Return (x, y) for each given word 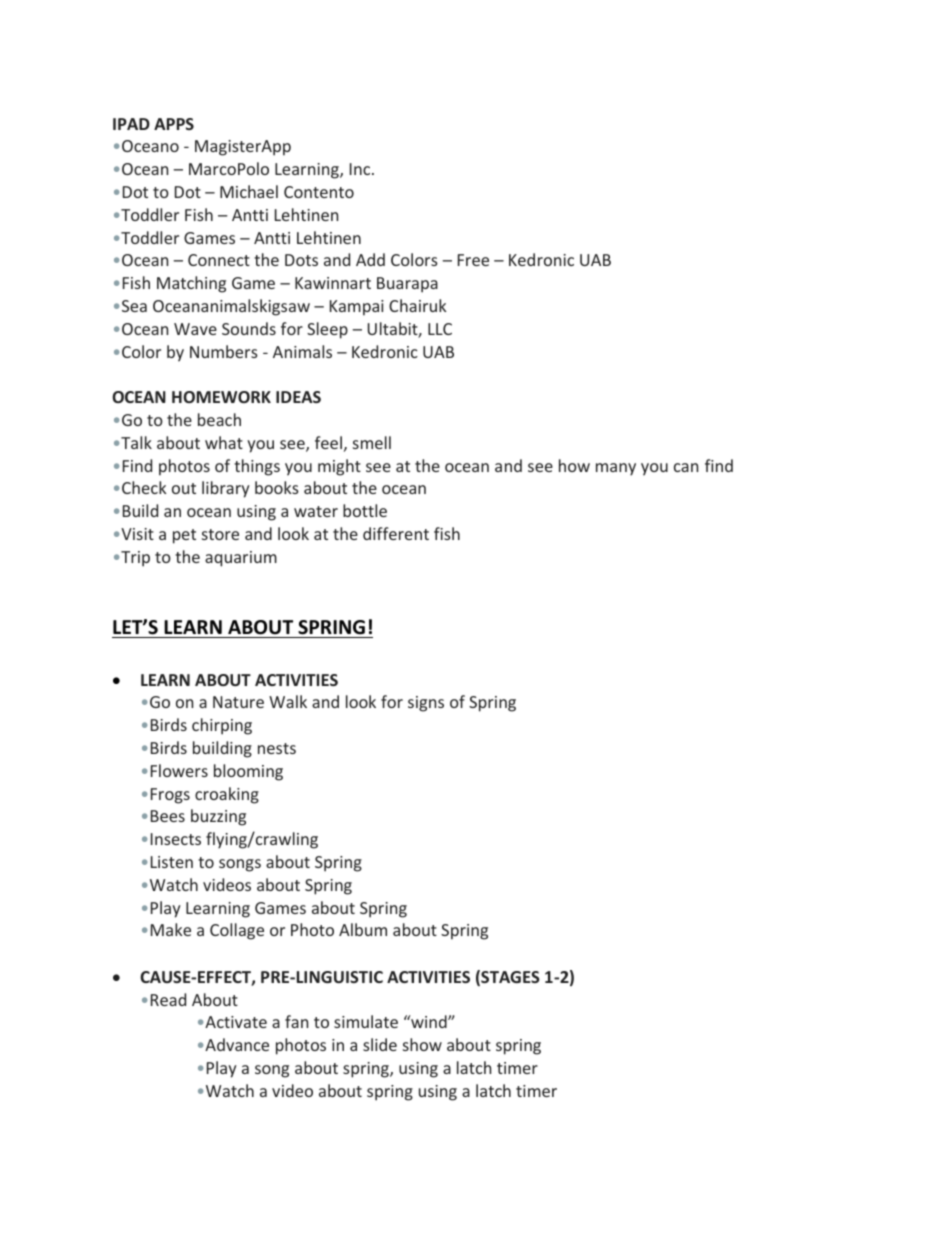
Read (168, 999)
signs (426, 704)
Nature (238, 702)
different (396, 533)
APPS (174, 124)
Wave (195, 329)
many (616, 469)
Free (473, 260)
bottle (365, 510)
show (422, 1044)
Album (363, 929)
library (226, 489)
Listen (172, 862)
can (686, 467)
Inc (361, 169)
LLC (440, 329)
